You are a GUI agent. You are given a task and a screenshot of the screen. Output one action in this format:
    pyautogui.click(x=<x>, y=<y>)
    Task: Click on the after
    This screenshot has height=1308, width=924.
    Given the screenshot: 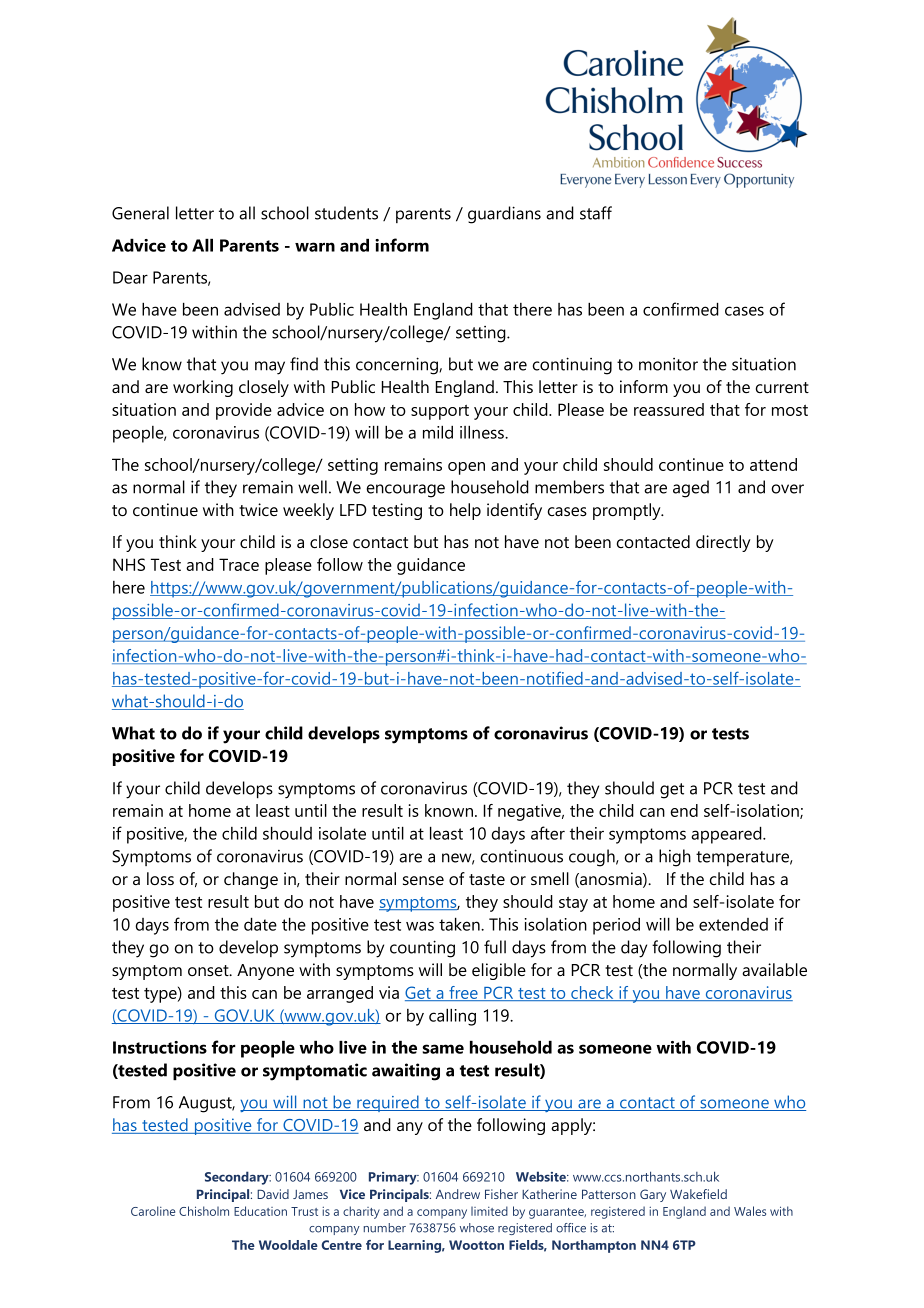 What is the action you would take?
    pyautogui.click(x=548, y=833)
